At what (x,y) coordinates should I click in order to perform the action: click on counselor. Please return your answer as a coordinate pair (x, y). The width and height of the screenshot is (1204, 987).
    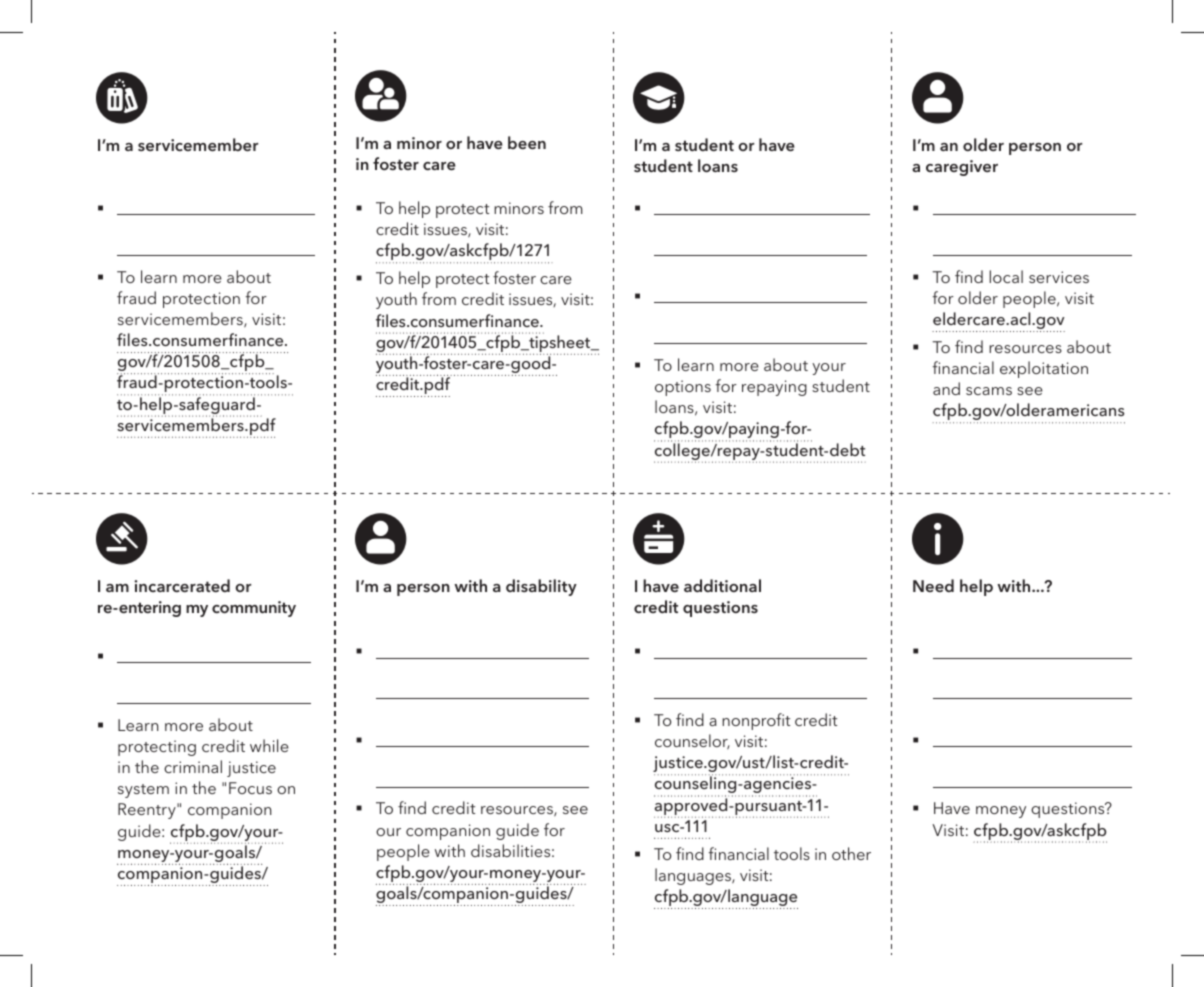
    Looking at the image, I should click on (692, 742).
